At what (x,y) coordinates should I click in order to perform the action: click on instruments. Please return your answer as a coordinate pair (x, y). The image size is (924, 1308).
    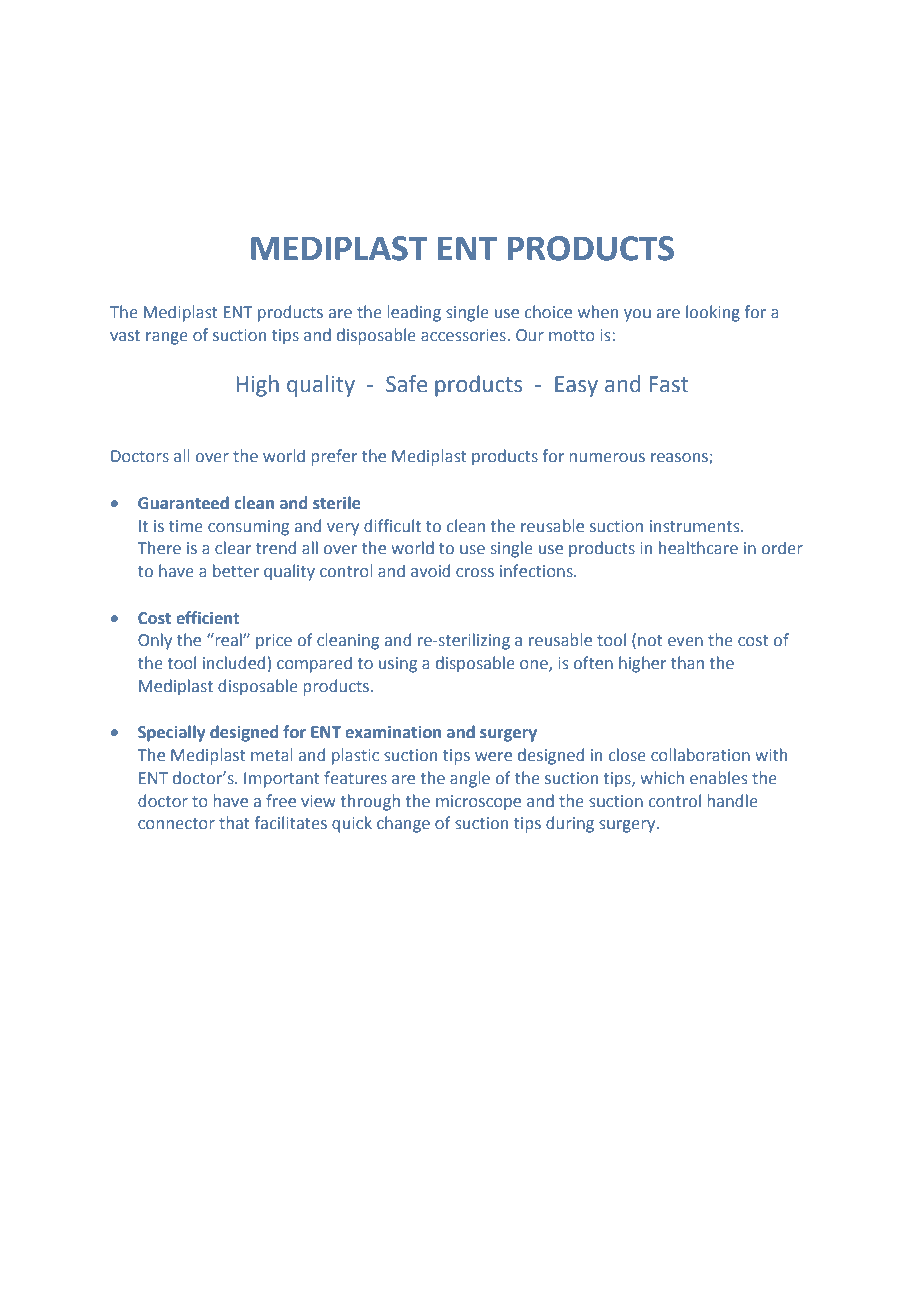
    Looking at the image, I should click on (696, 526).
